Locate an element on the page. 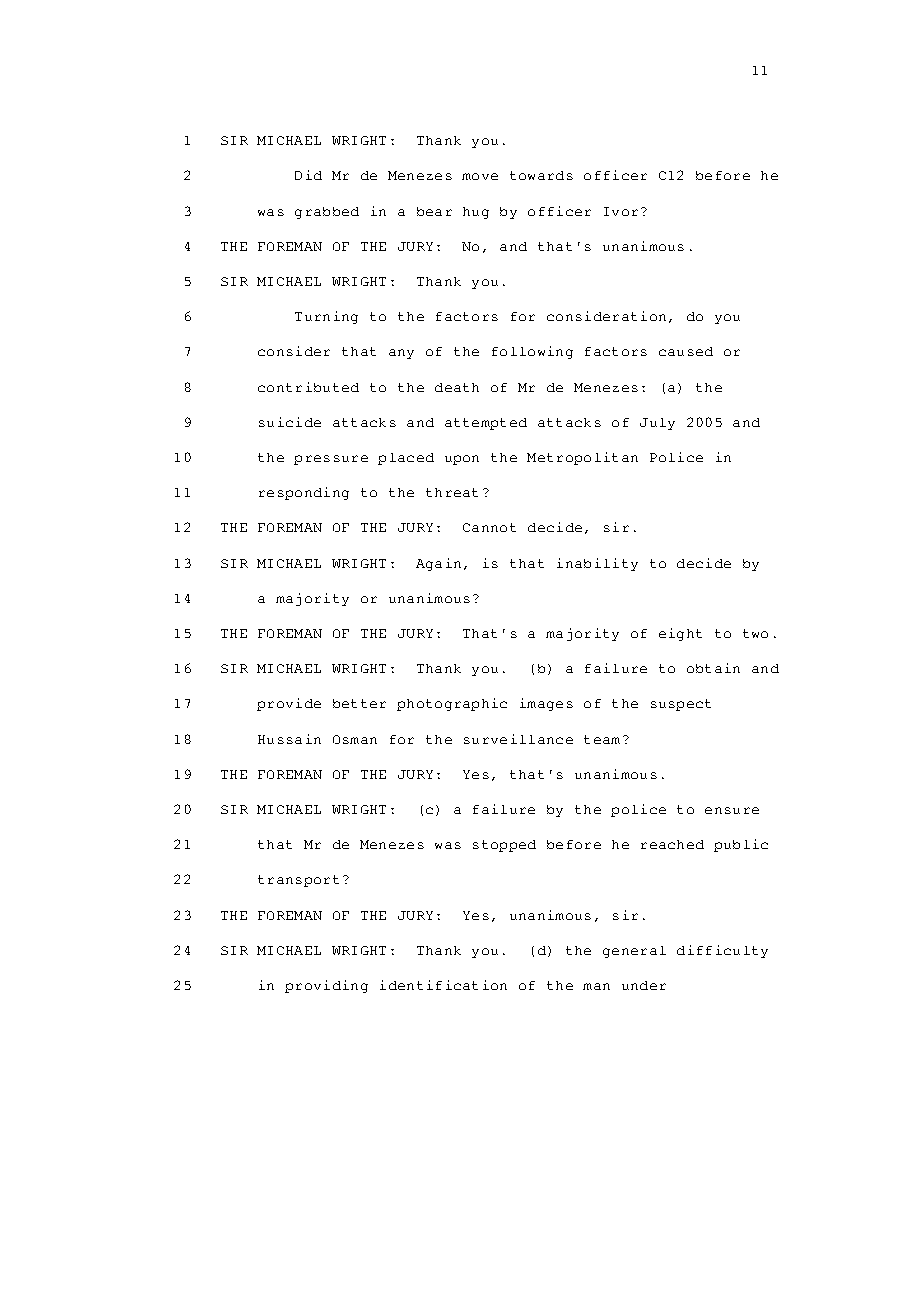 The height and width of the page is (1308, 924). eight is located at coordinates (680, 634).
